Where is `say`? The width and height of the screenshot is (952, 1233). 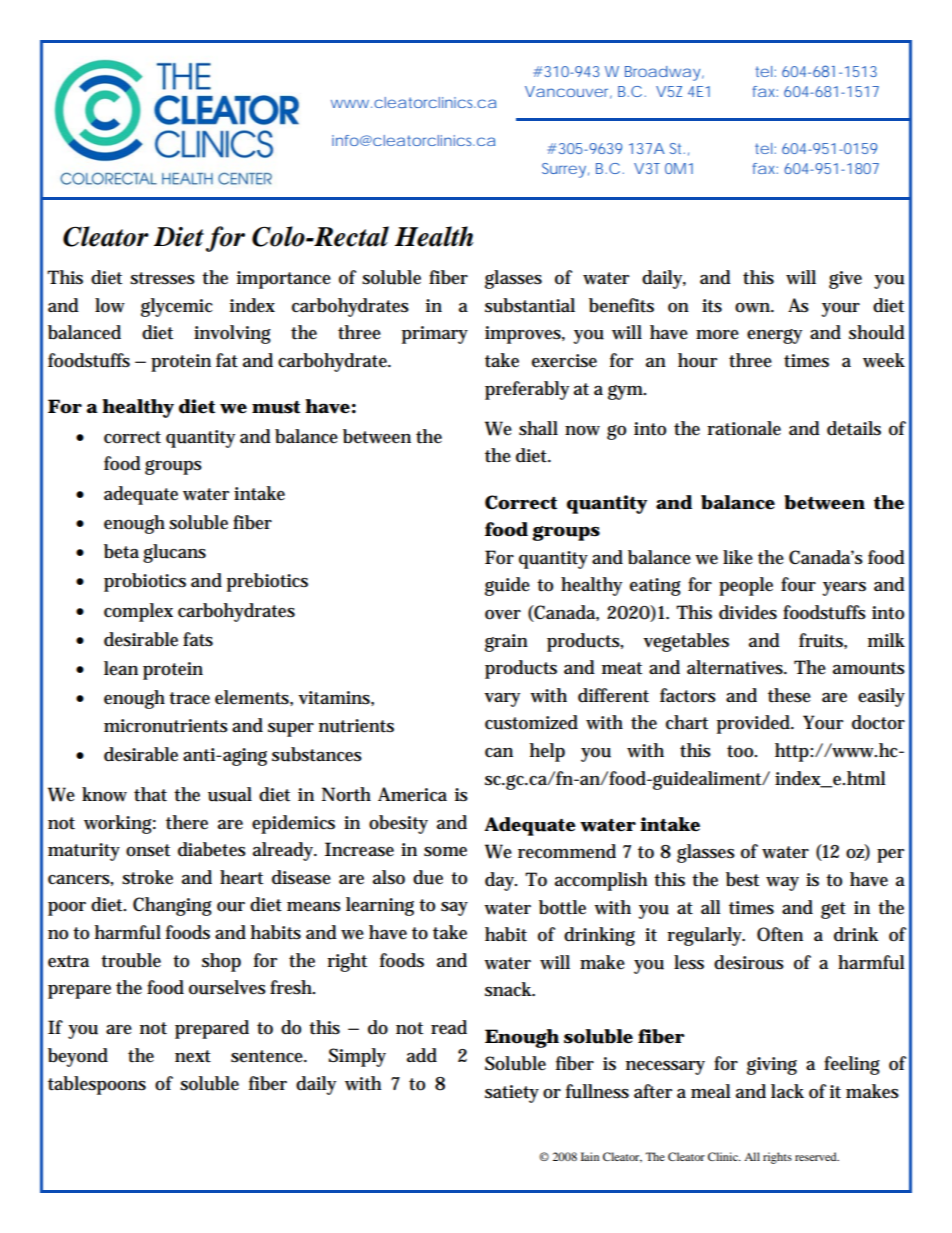
say is located at coordinates (454, 909).
